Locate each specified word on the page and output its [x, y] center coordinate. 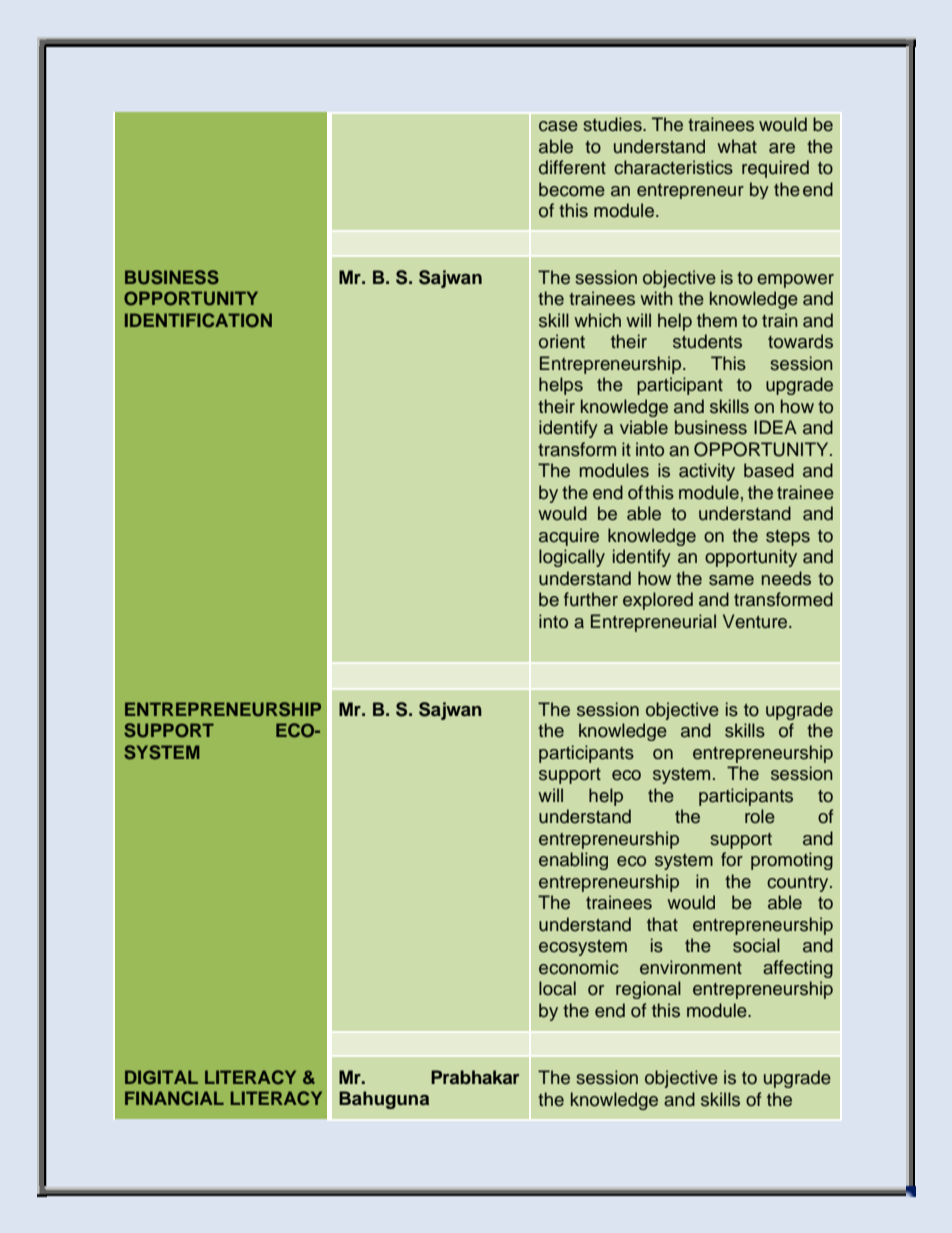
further [591, 599]
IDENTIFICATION [198, 320]
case [558, 126]
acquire [569, 537]
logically [572, 558]
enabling [573, 861]
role [760, 816]
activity [707, 472]
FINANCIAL [174, 1098]
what [737, 146]
